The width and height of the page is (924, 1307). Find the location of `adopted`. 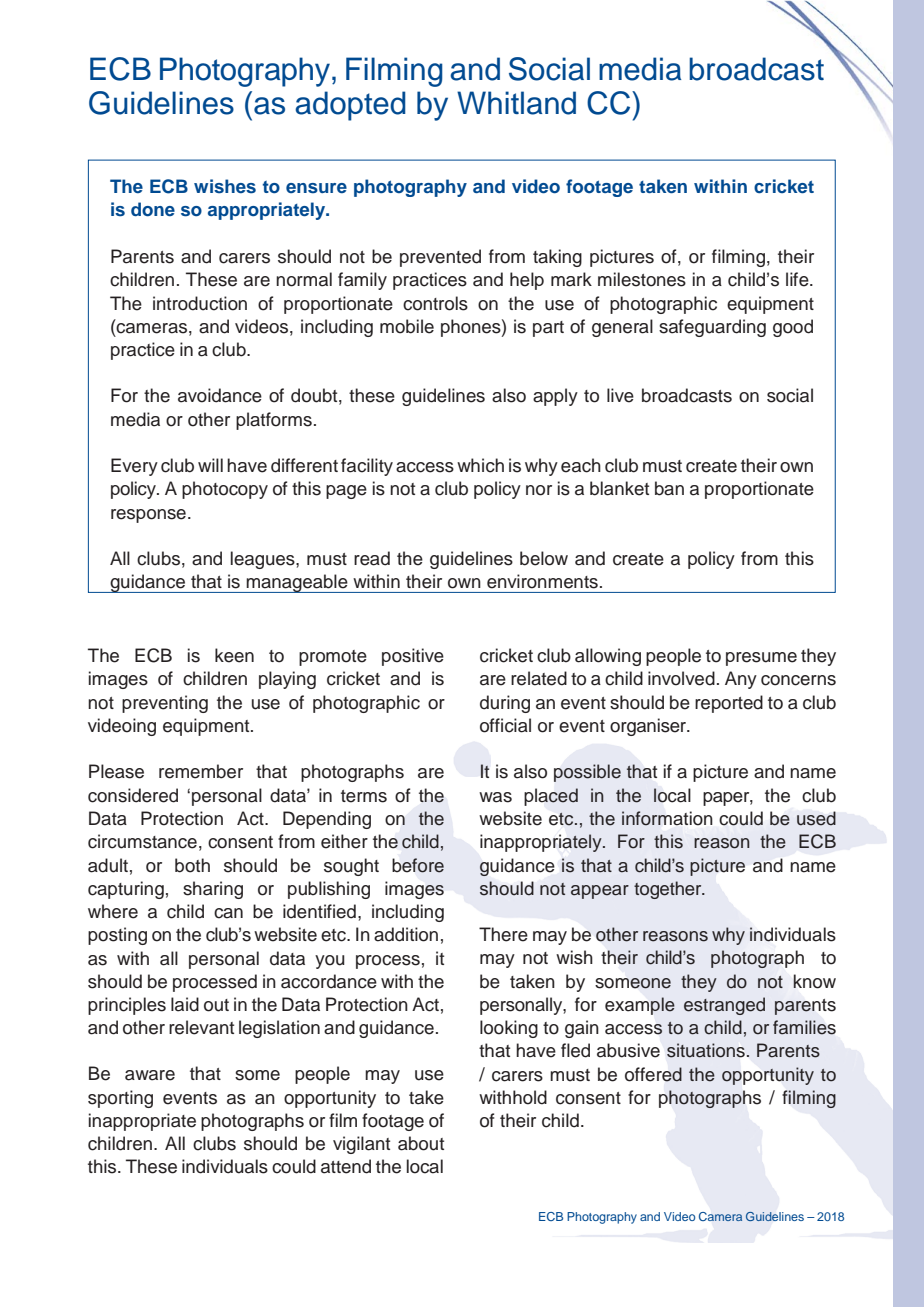

adopted is located at coordinates (350, 106).
